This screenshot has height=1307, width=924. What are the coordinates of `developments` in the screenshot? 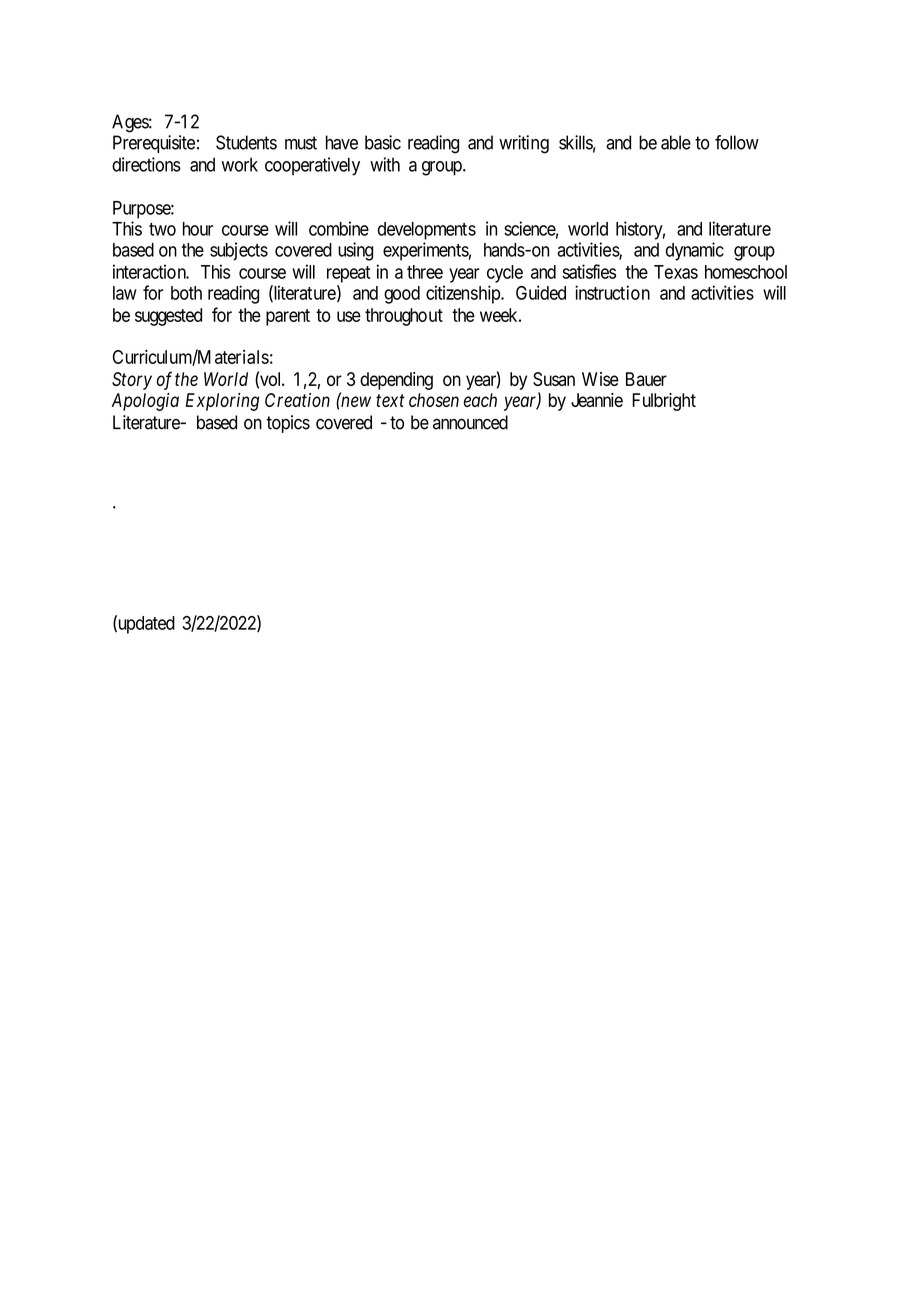 It's located at (427, 231).
